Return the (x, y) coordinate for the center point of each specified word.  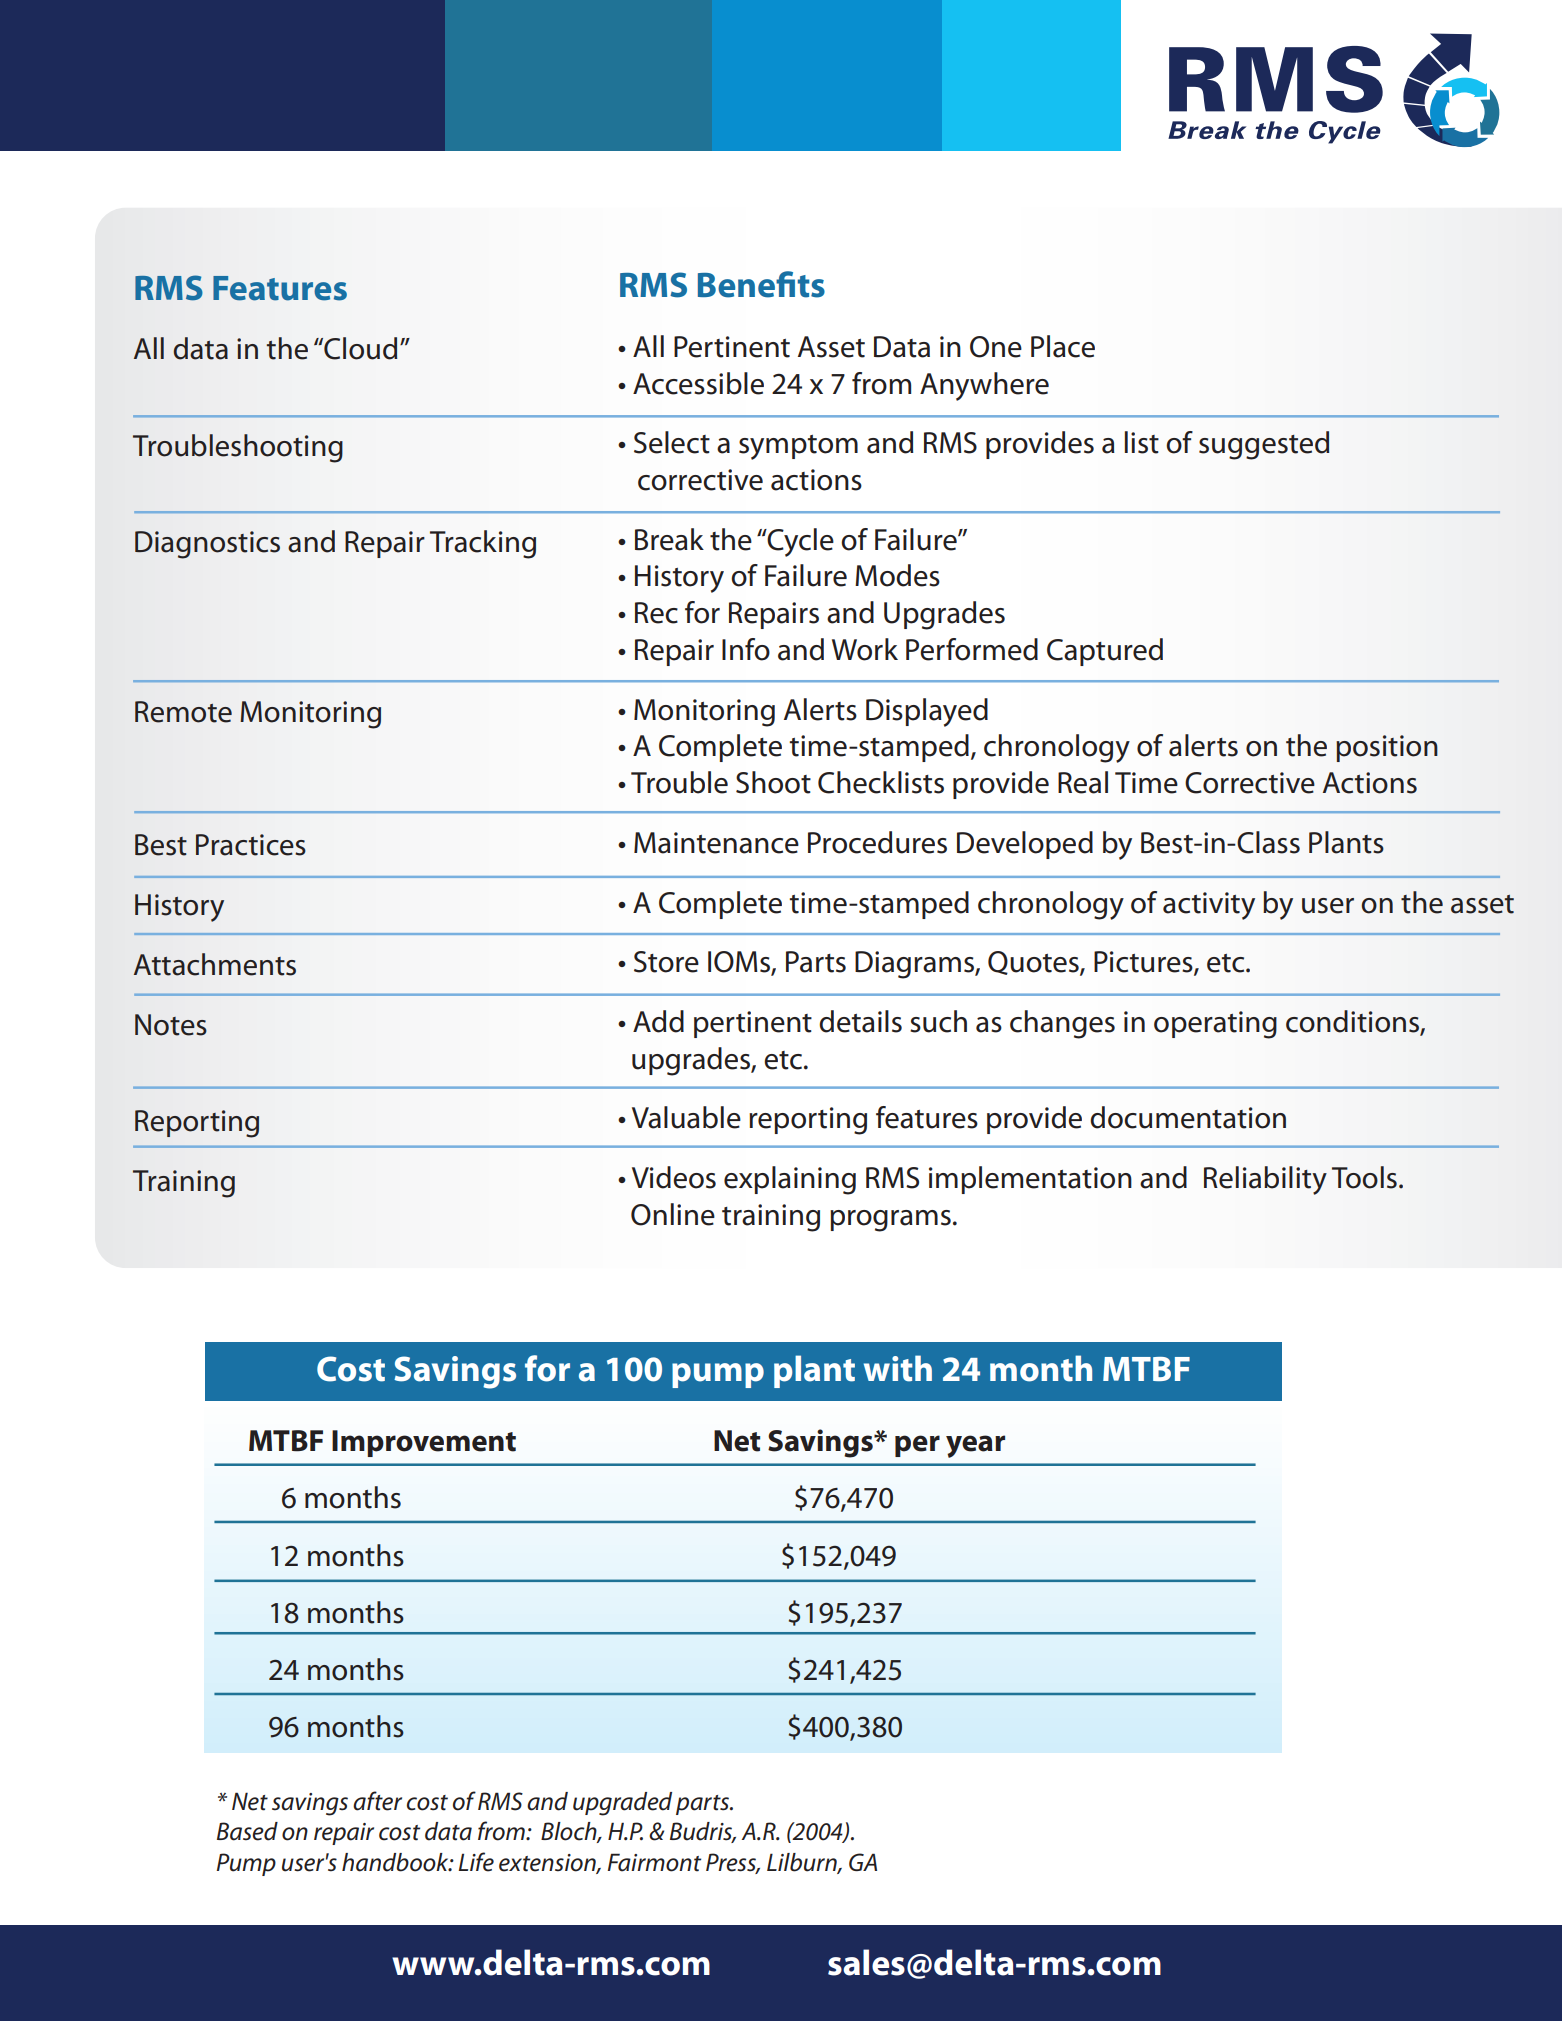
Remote (183, 712)
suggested (1264, 445)
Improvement (424, 1443)
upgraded (622, 1804)
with (898, 1368)
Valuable (686, 1117)
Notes (171, 1025)
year (975, 1446)
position (1387, 748)
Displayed (927, 712)
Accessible (698, 383)
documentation (1188, 1117)
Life (476, 1862)
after (377, 1801)
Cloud (359, 348)
